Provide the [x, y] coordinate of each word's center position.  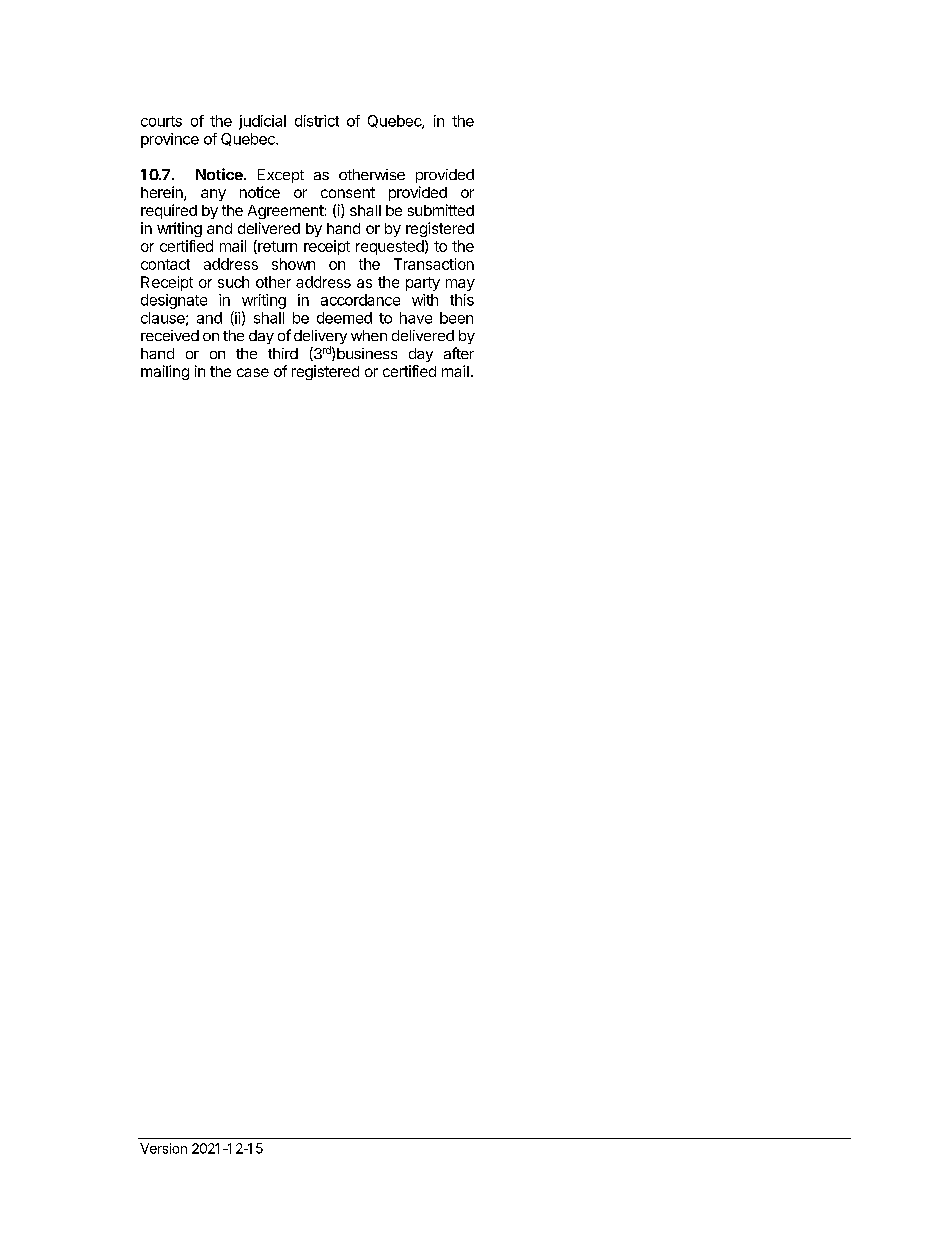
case [253, 372]
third [283, 353]
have [416, 318]
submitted [441, 210]
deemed [344, 318]
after [459, 353]
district [317, 121]
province [170, 140]
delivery [320, 338]
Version [163, 1148]
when [369, 335]
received [170, 335]
